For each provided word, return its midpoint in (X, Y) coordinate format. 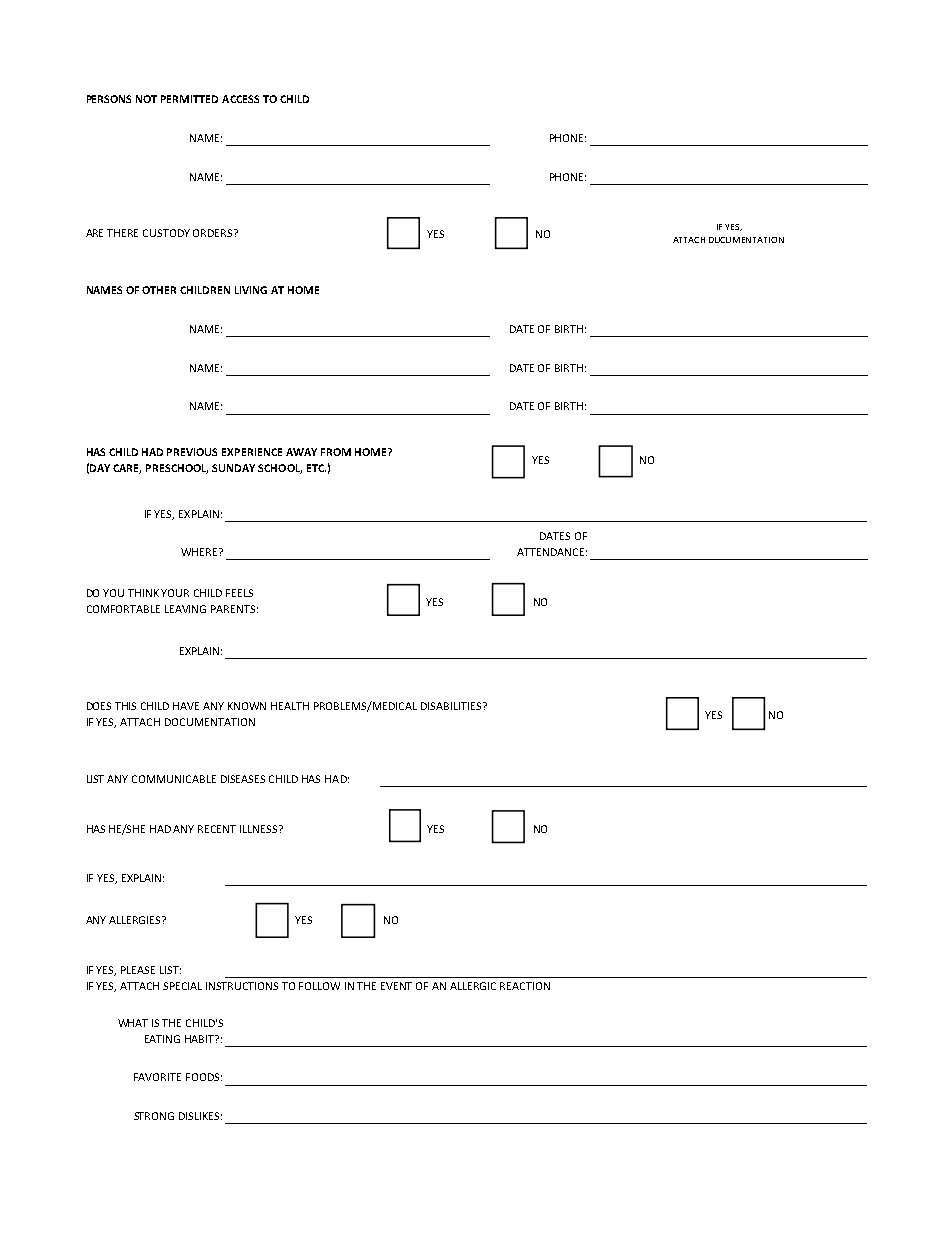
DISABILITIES (452, 706)
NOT (146, 99)
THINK (143, 593)
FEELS (239, 593)
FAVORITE (157, 1077)
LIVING (251, 290)
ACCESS (240, 99)
